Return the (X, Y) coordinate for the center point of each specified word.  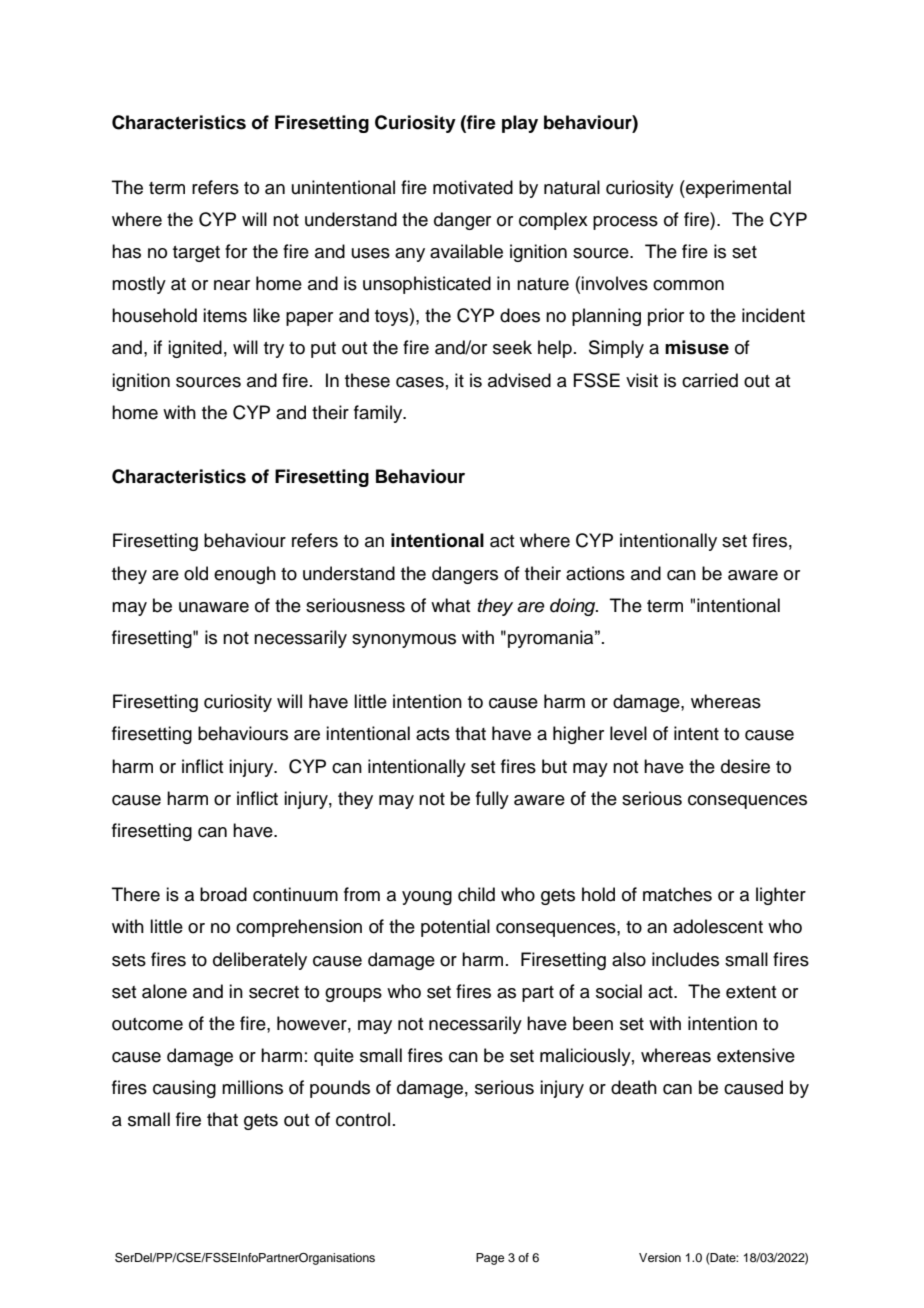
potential (455, 928)
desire (745, 766)
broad (223, 894)
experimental (737, 189)
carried (710, 380)
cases (420, 382)
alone (164, 991)
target (196, 254)
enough (245, 575)
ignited (195, 349)
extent (751, 992)
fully (492, 800)
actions (595, 573)
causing (184, 1089)
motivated (473, 187)
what (450, 605)
